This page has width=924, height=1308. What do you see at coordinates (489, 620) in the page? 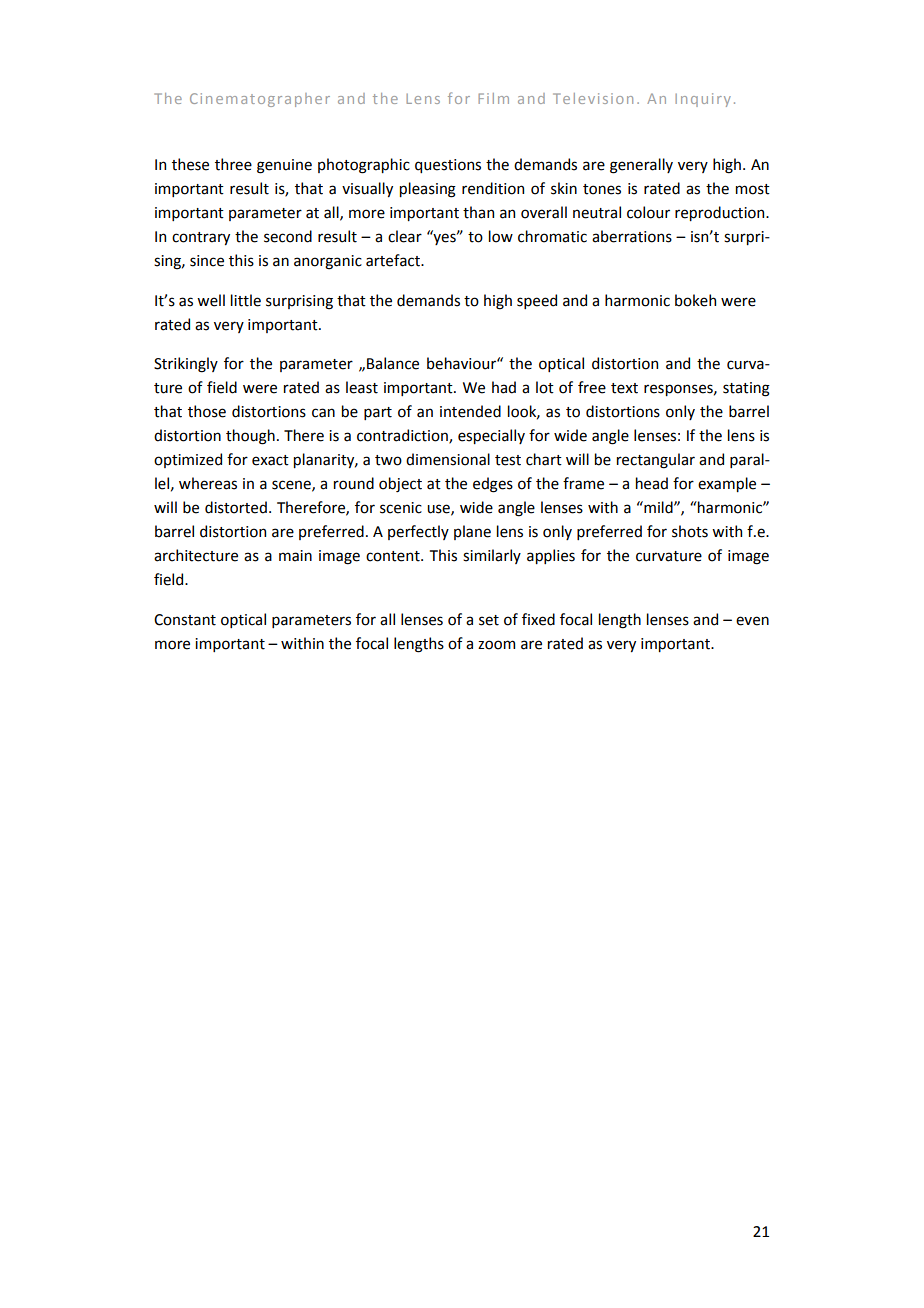
I see `set` at bounding box center [489, 620].
